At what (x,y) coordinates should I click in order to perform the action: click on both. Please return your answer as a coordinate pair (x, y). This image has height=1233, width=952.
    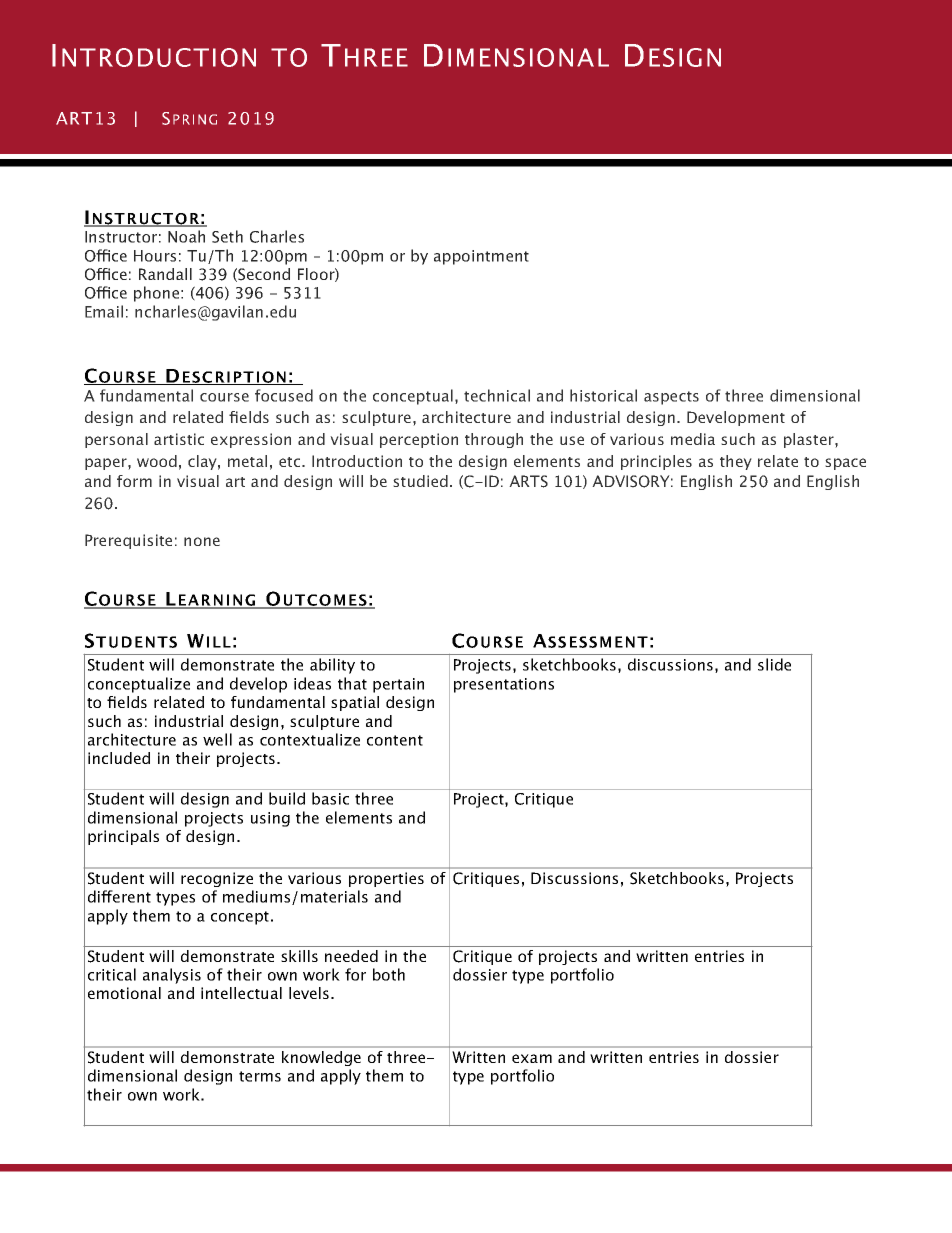
    Looking at the image, I should click on (389, 974).
